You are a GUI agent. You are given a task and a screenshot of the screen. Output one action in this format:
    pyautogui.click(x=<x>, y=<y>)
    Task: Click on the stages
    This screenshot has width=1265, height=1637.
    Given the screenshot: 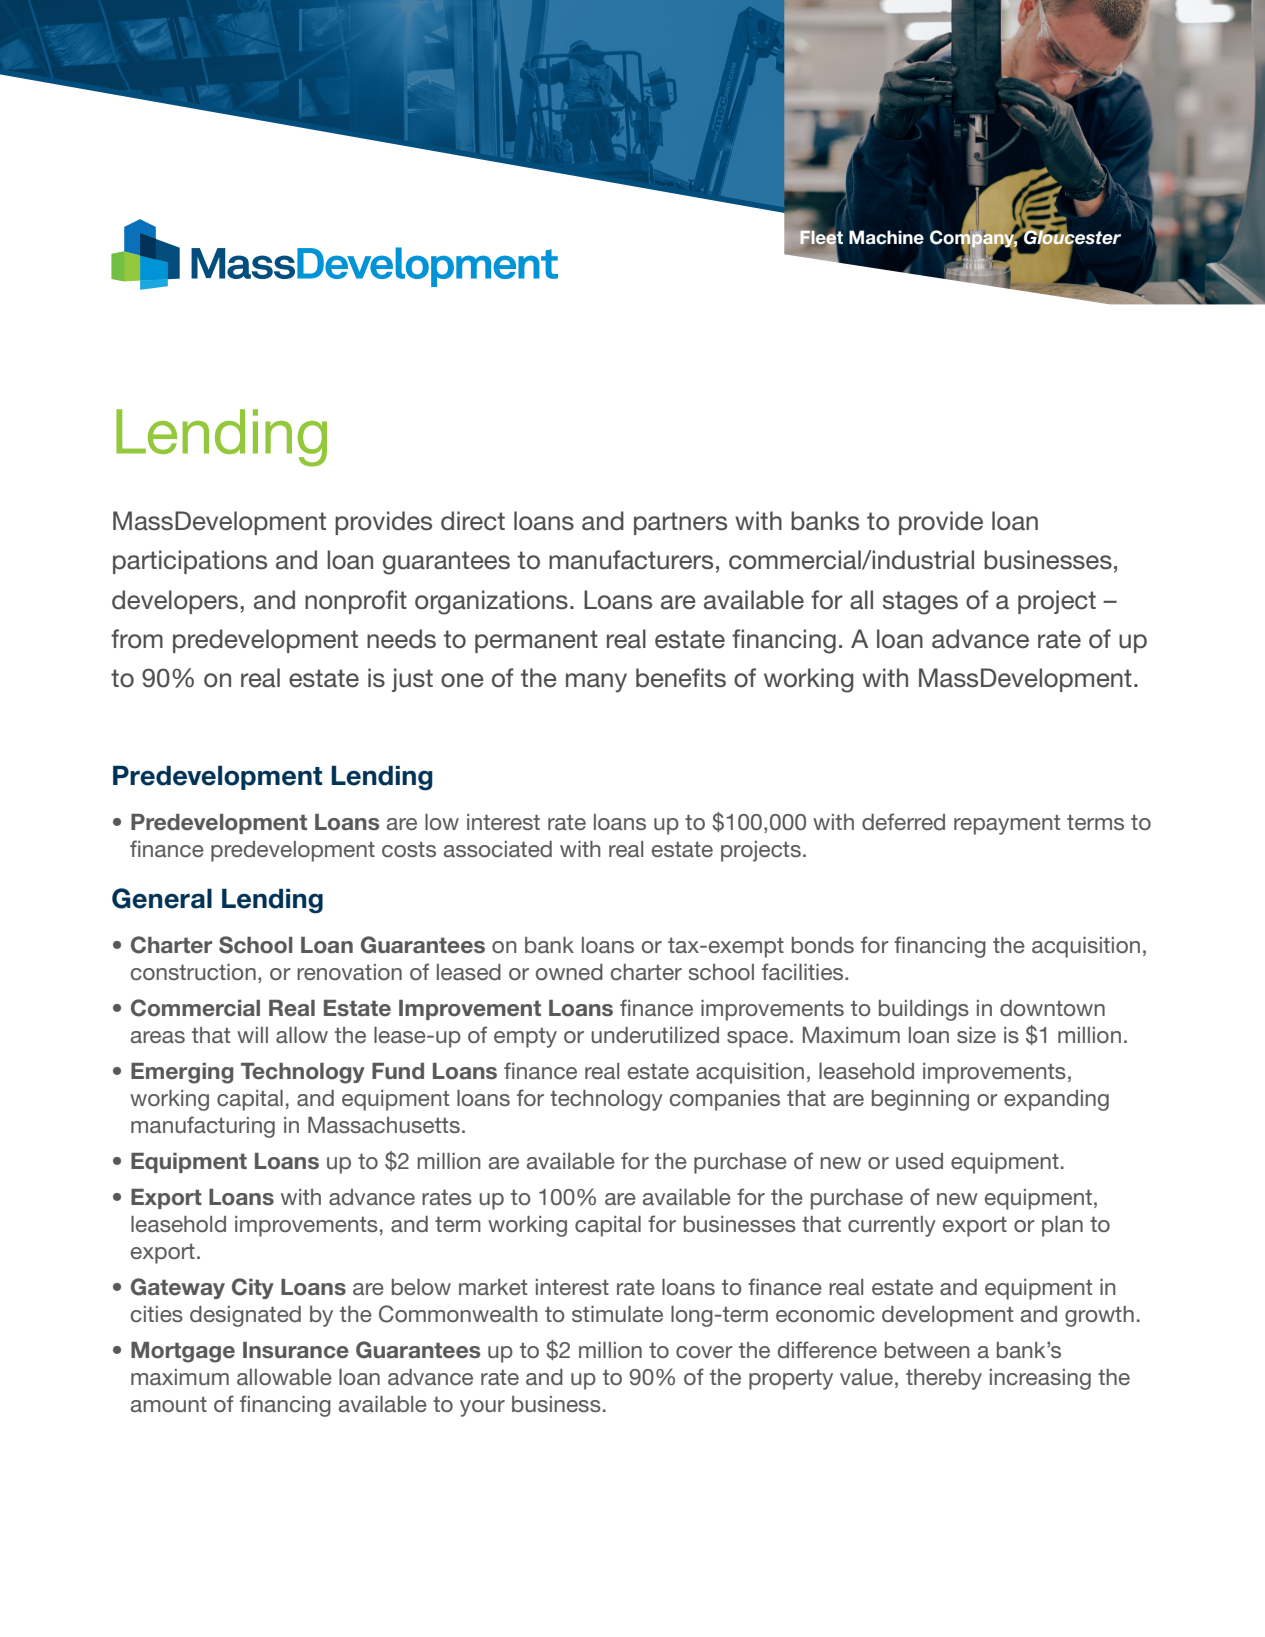 What is the action you would take?
    pyautogui.click(x=920, y=603)
